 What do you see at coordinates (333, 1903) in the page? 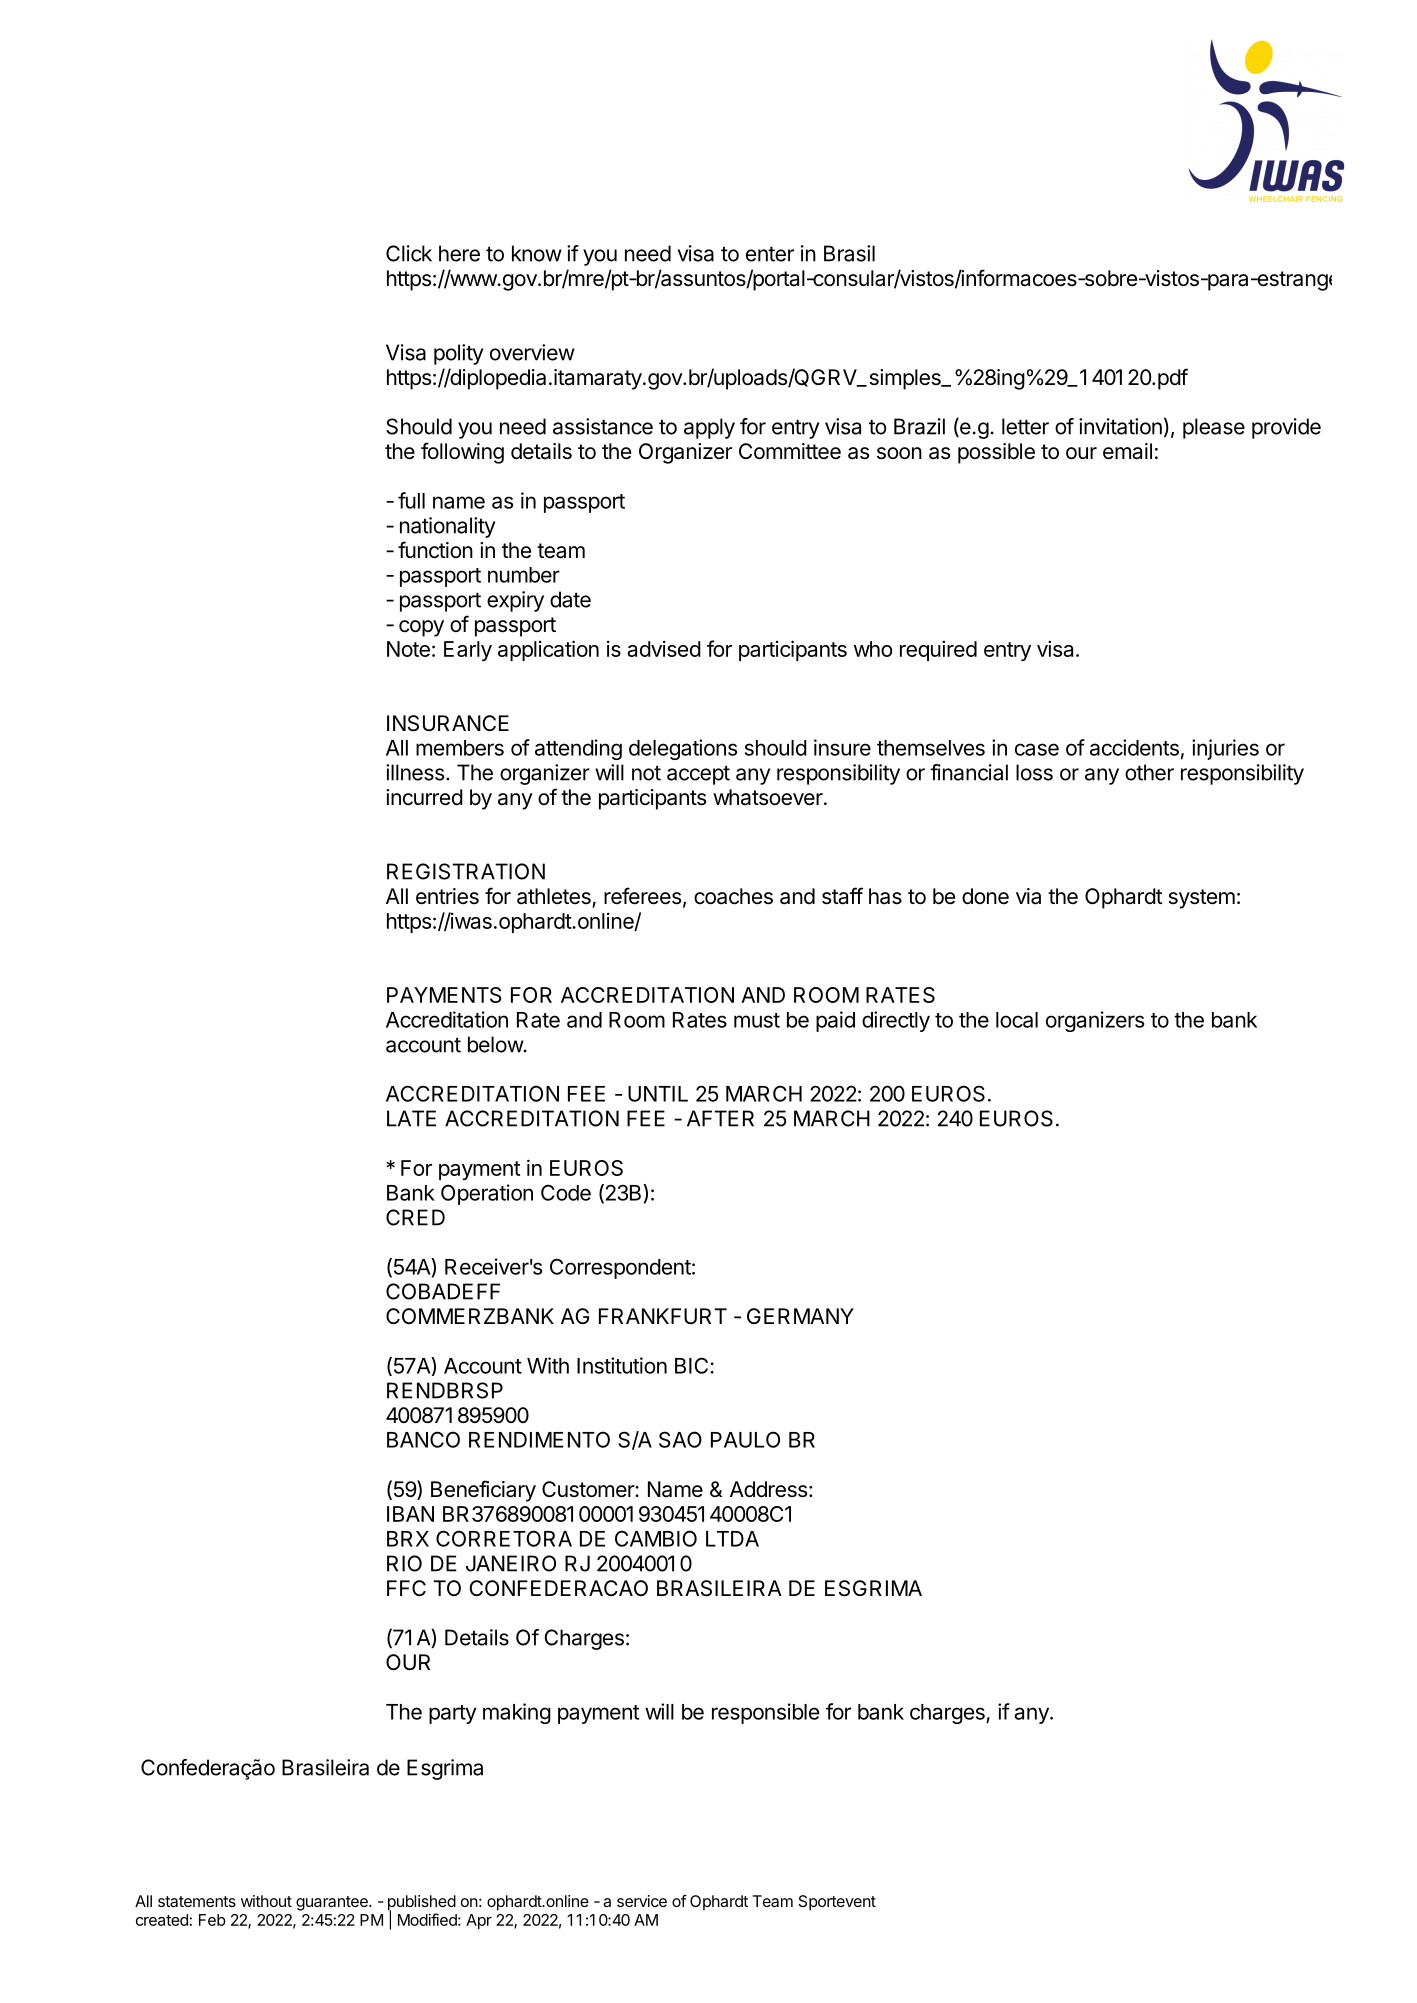
I see `guarantee` at bounding box center [333, 1903].
